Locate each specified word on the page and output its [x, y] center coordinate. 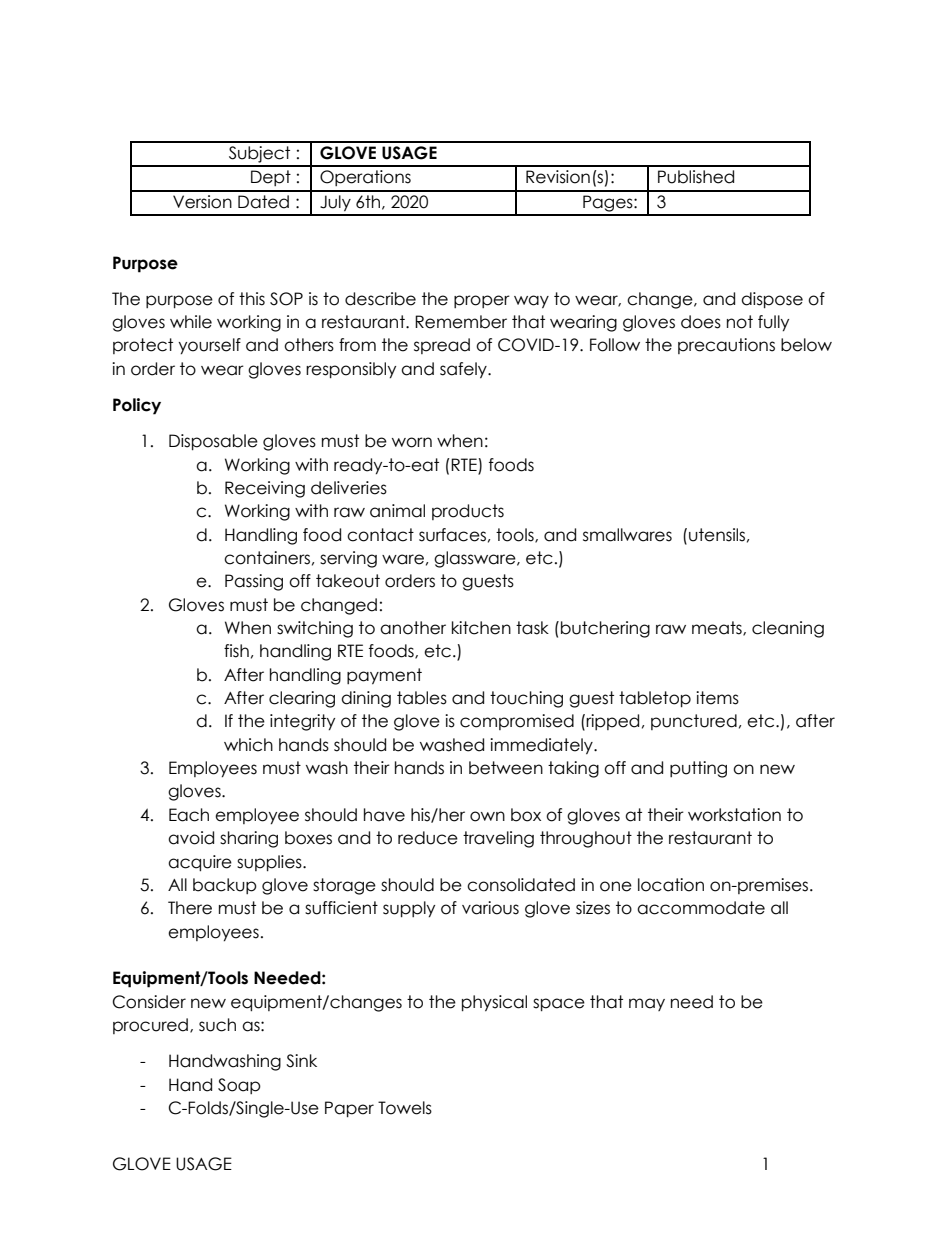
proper [482, 301]
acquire [200, 863]
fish [236, 651]
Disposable [213, 442]
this [252, 299]
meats [718, 628]
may [647, 1004]
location [671, 885]
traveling [498, 839]
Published [696, 177]
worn [412, 442]
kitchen [481, 628]
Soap [239, 1086]
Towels [405, 1108]
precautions [726, 346]
